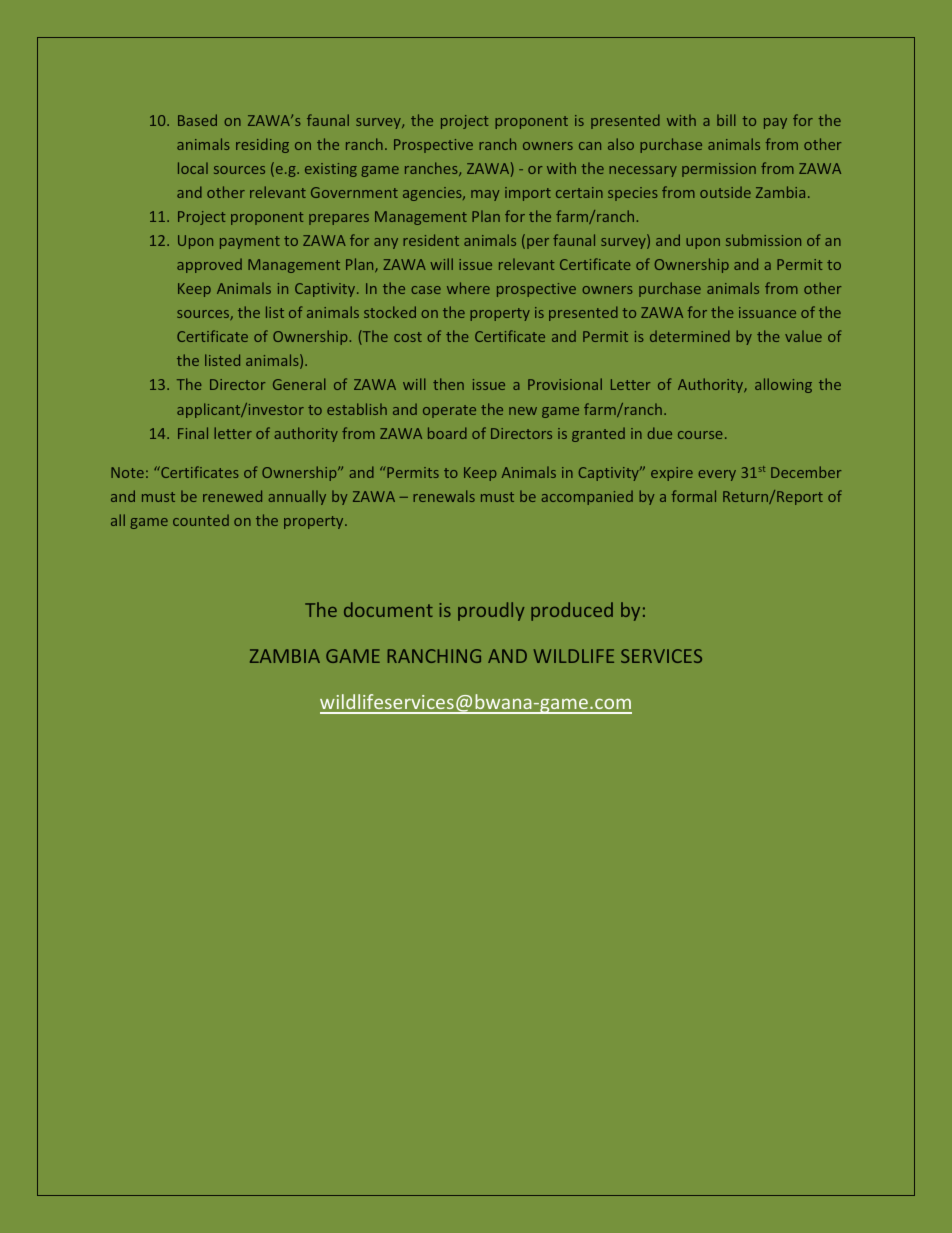 This screenshot has width=952, height=1233. What do you see at coordinates (726, 120) in the screenshot?
I see `bill` at bounding box center [726, 120].
